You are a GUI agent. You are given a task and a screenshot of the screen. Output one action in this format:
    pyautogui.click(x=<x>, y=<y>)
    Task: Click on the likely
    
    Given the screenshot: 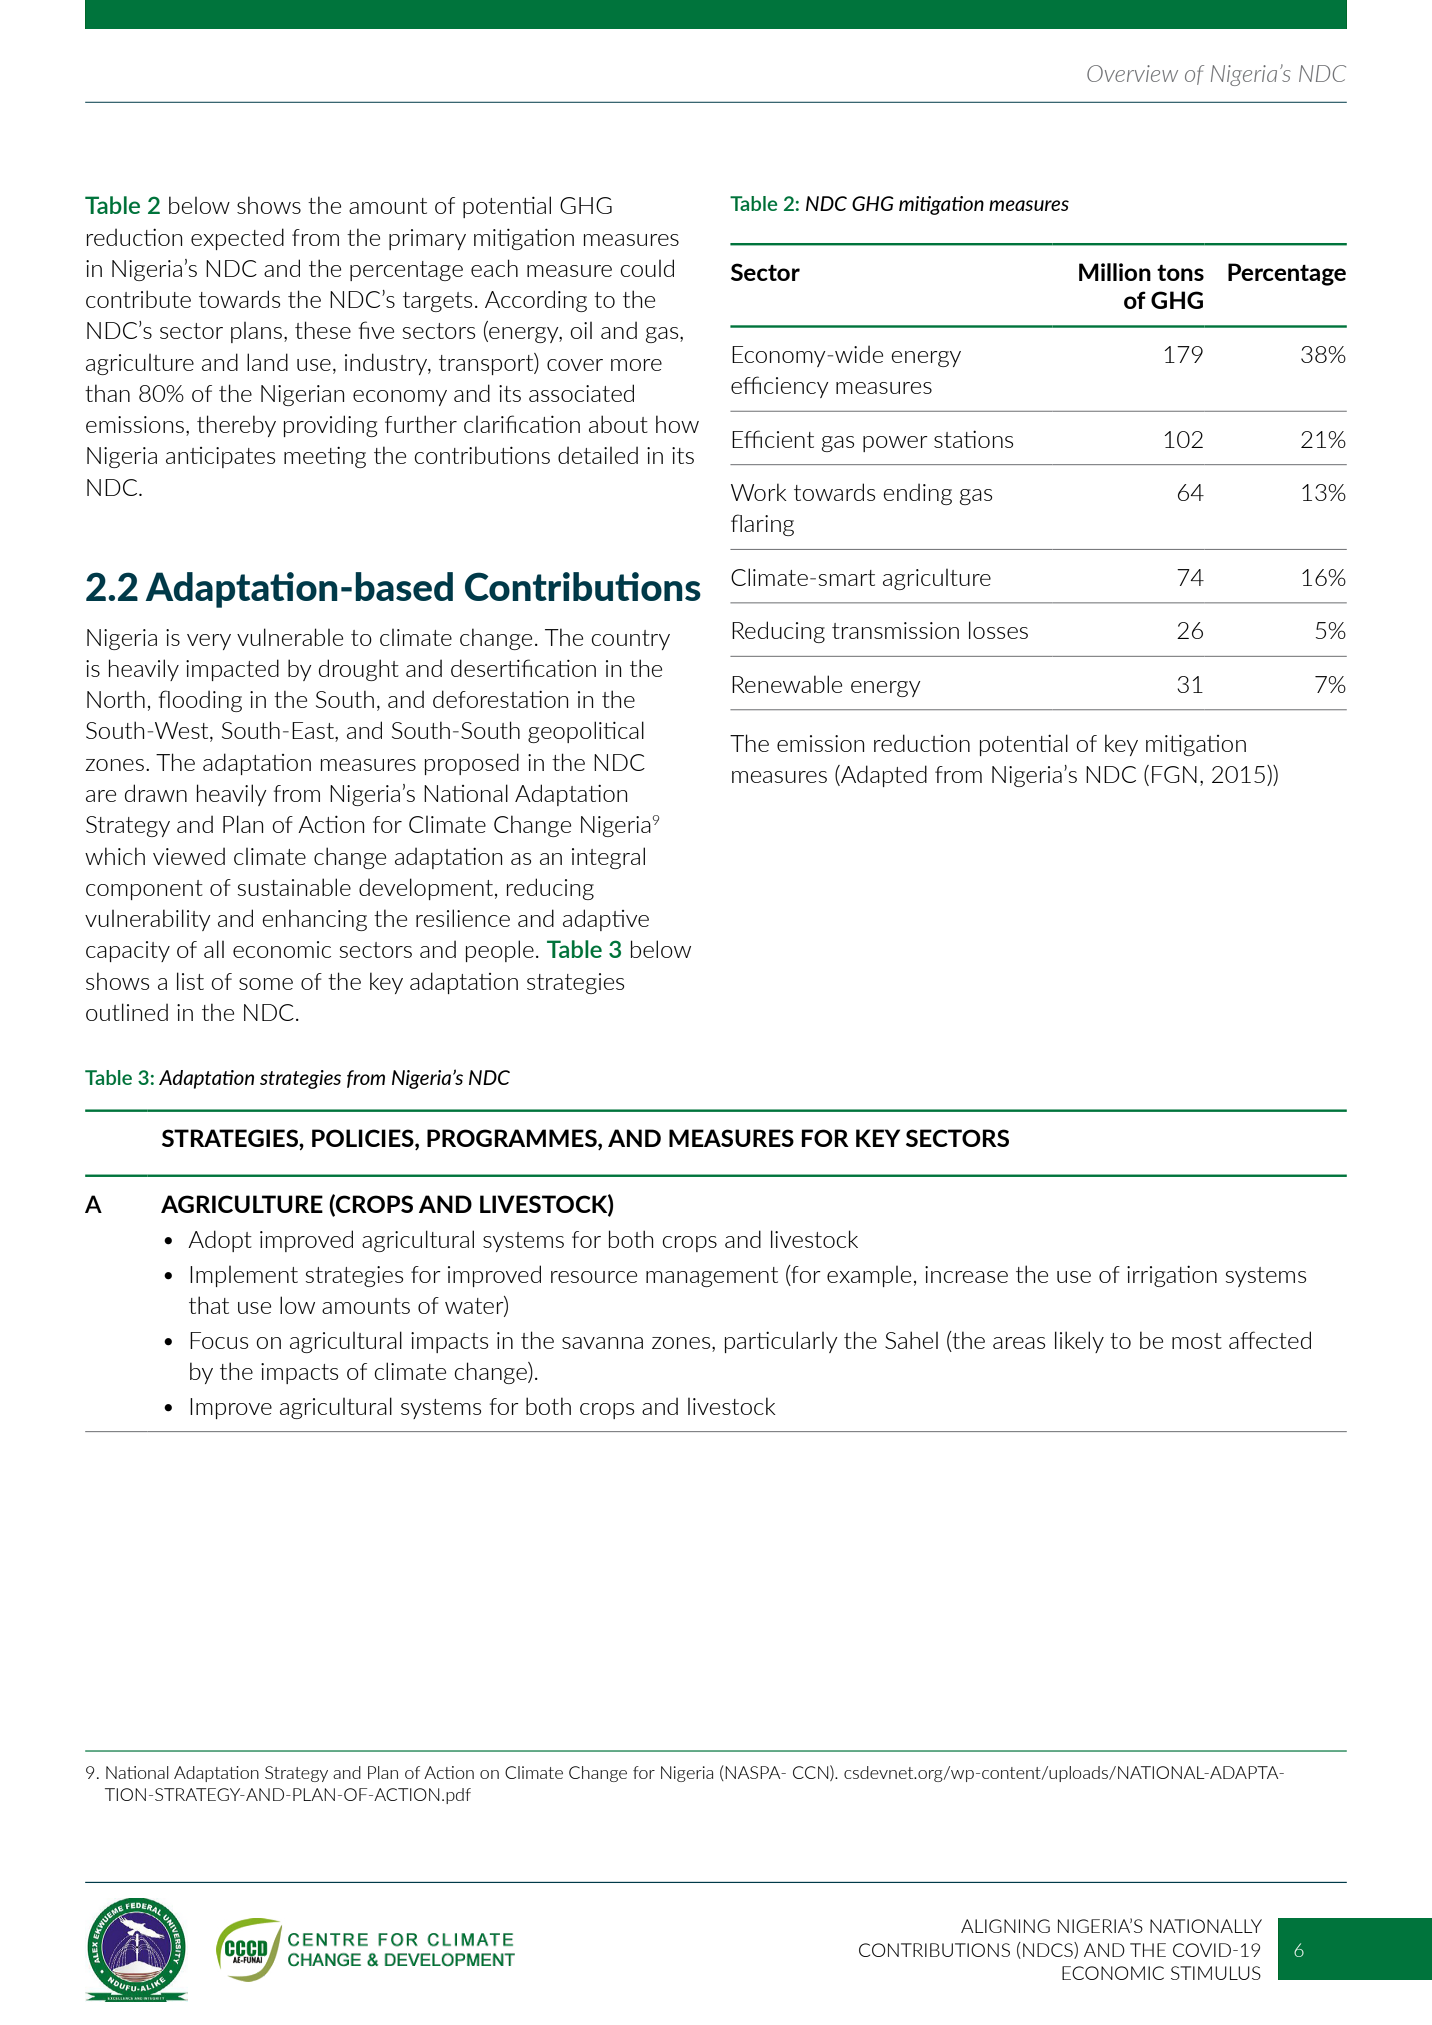 What is the action you would take?
    pyautogui.click(x=1079, y=1342)
